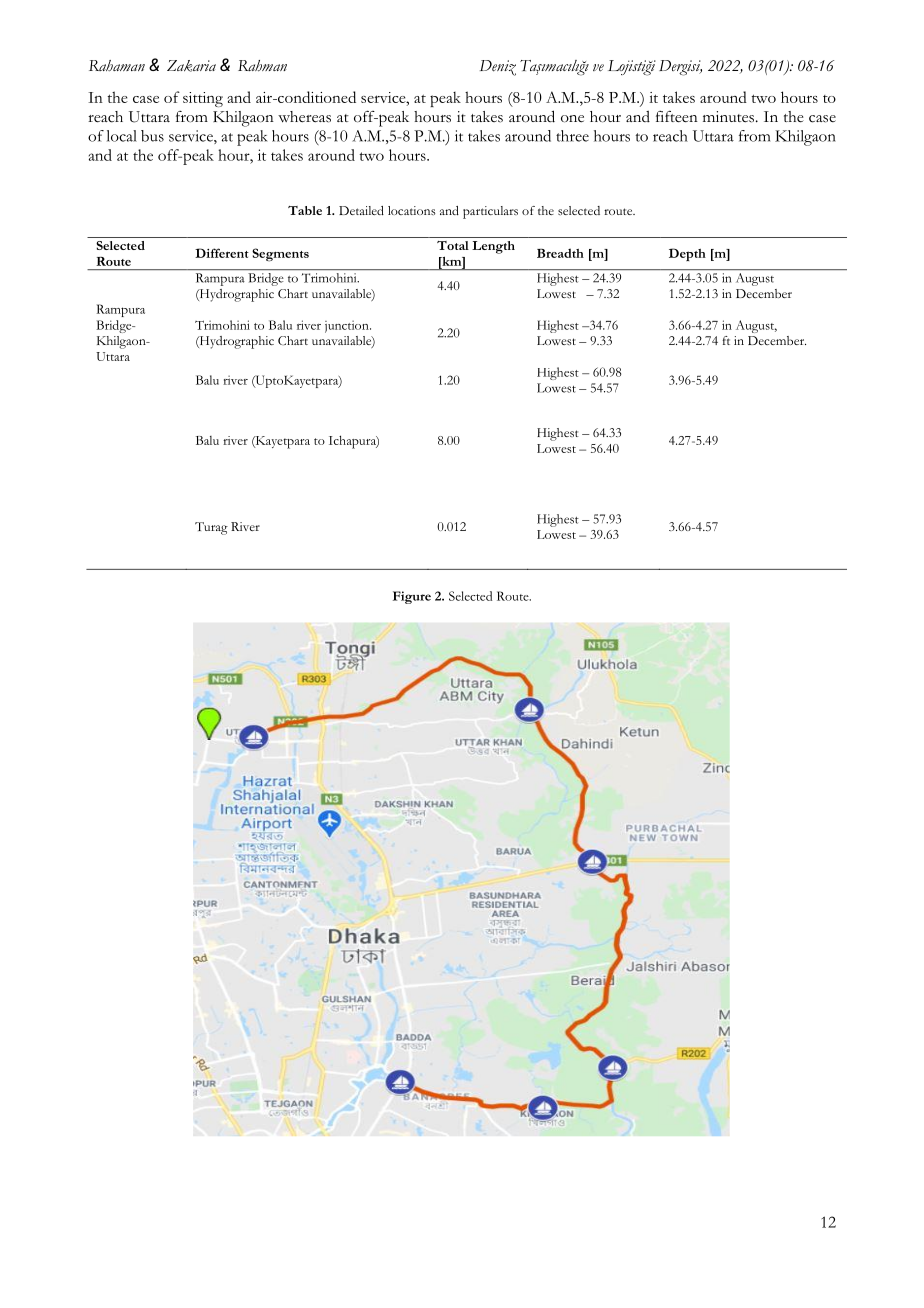  What do you see at coordinates (412, 597) in the screenshot?
I see `Figure` at bounding box center [412, 597].
